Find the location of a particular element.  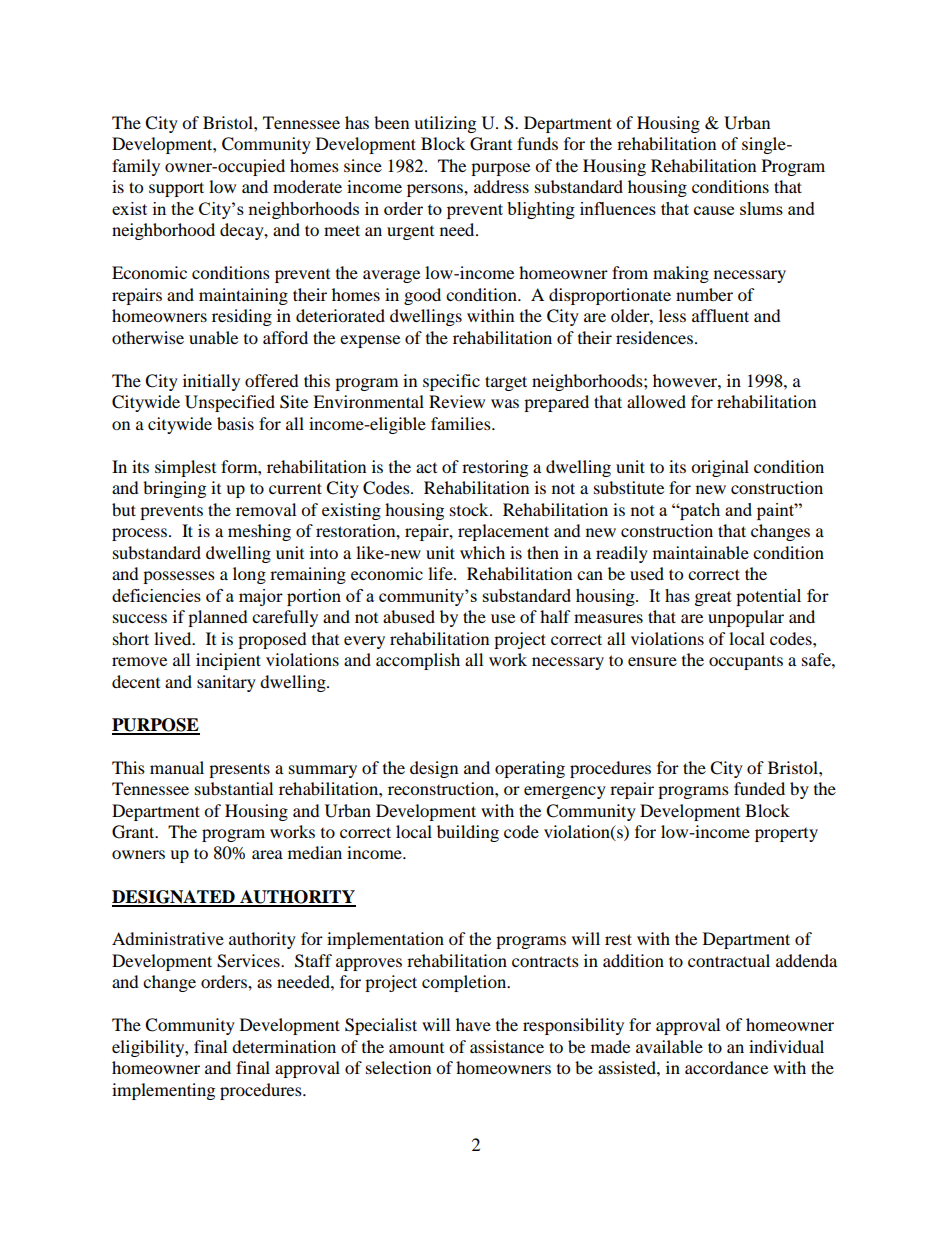

utilizing is located at coordinates (445, 124).
